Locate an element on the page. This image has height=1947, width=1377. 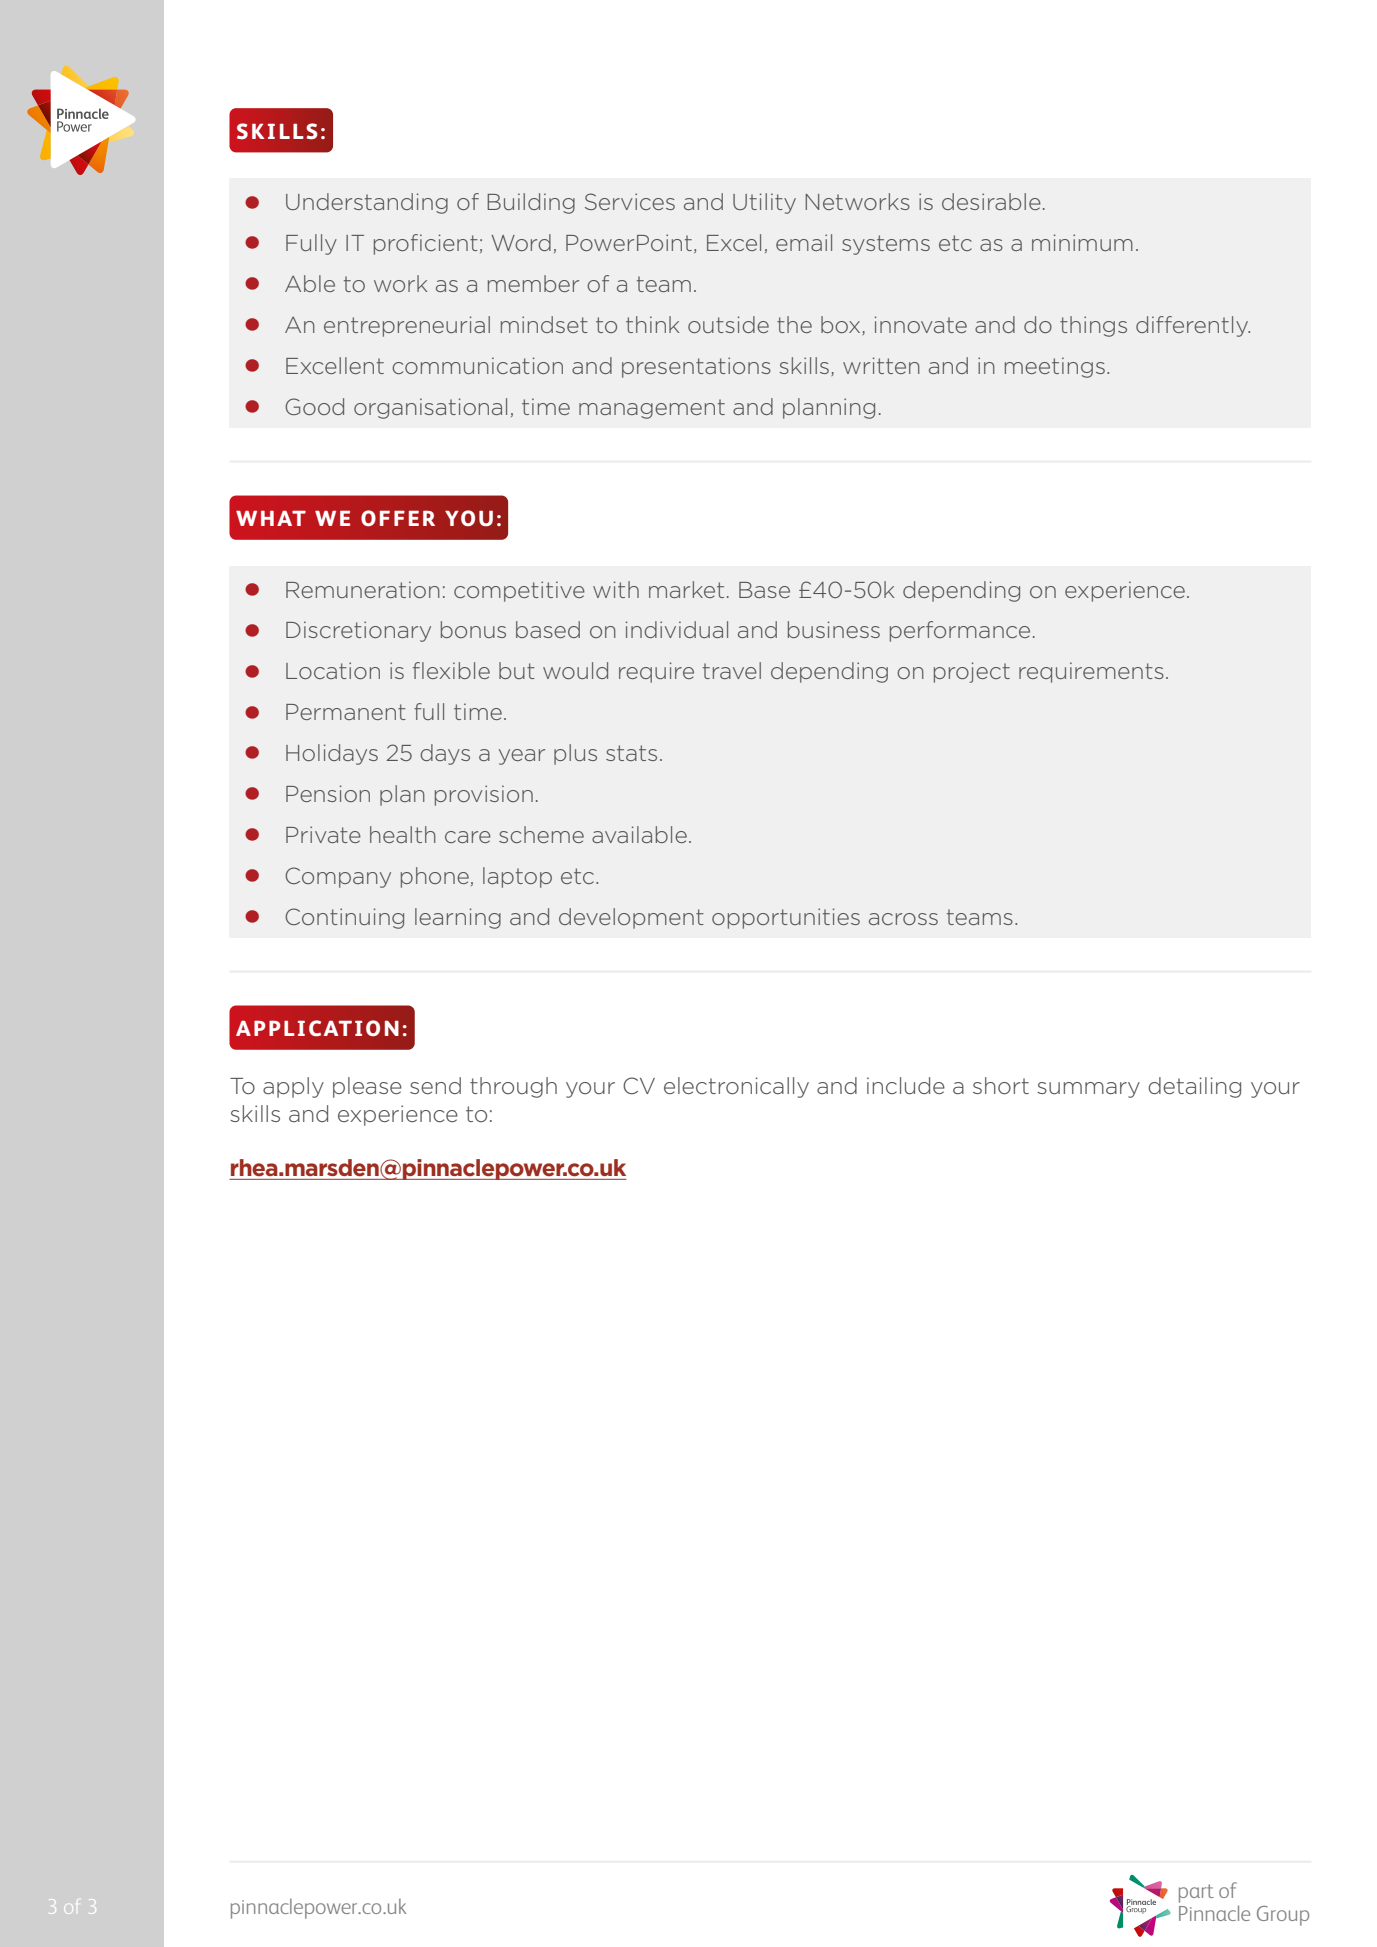
Group is located at coordinates (1283, 1916).
